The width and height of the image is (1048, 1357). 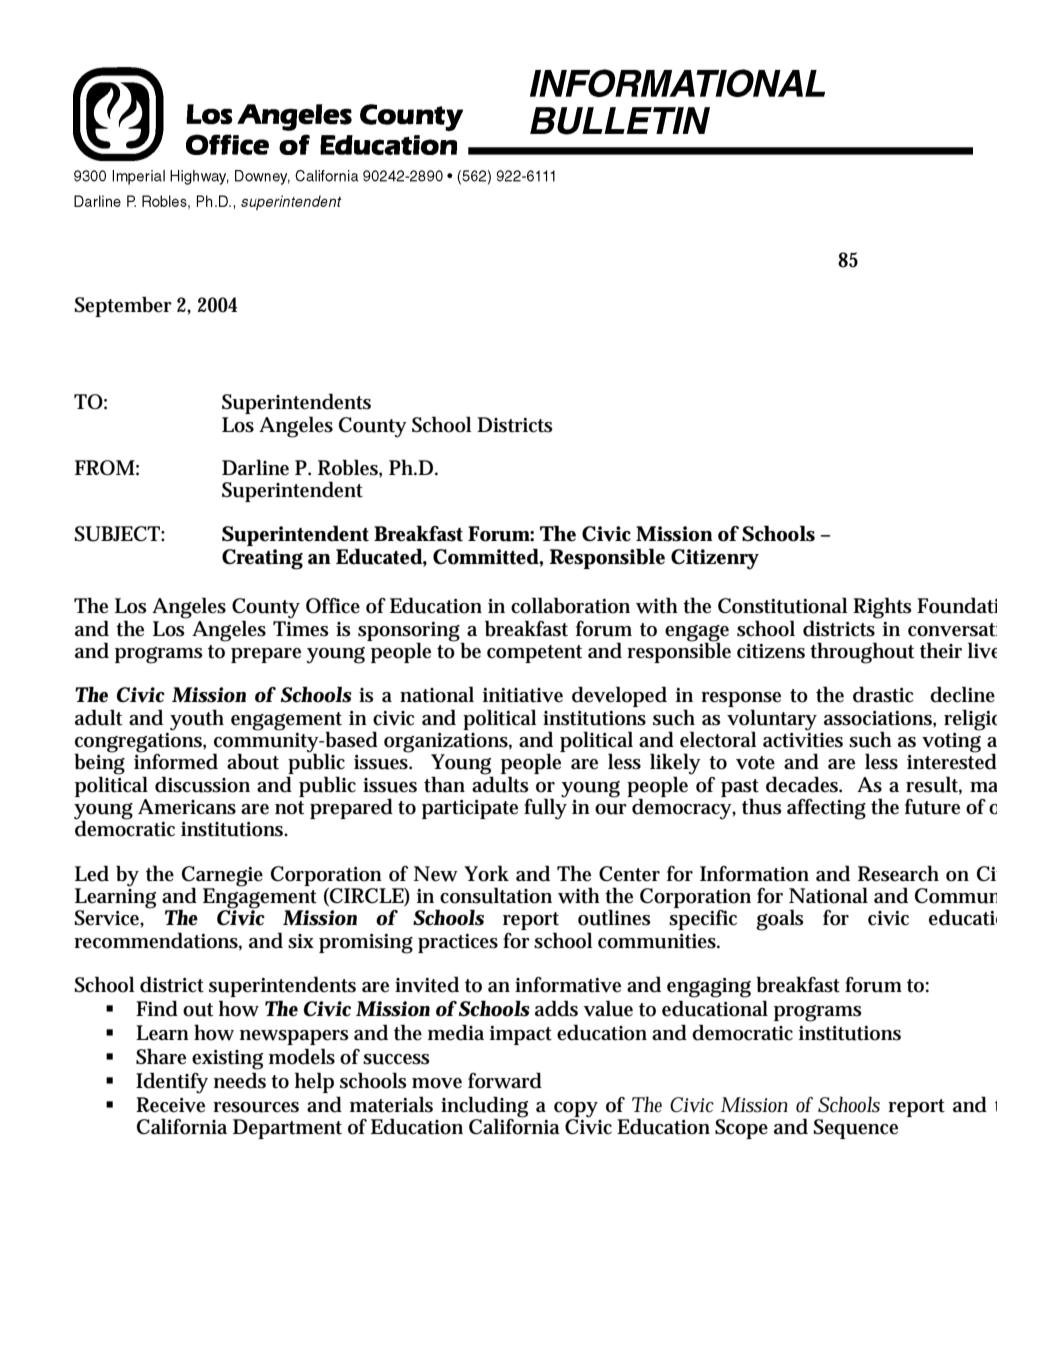 What do you see at coordinates (484, 1108) in the image?
I see `including` at bounding box center [484, 1108].
